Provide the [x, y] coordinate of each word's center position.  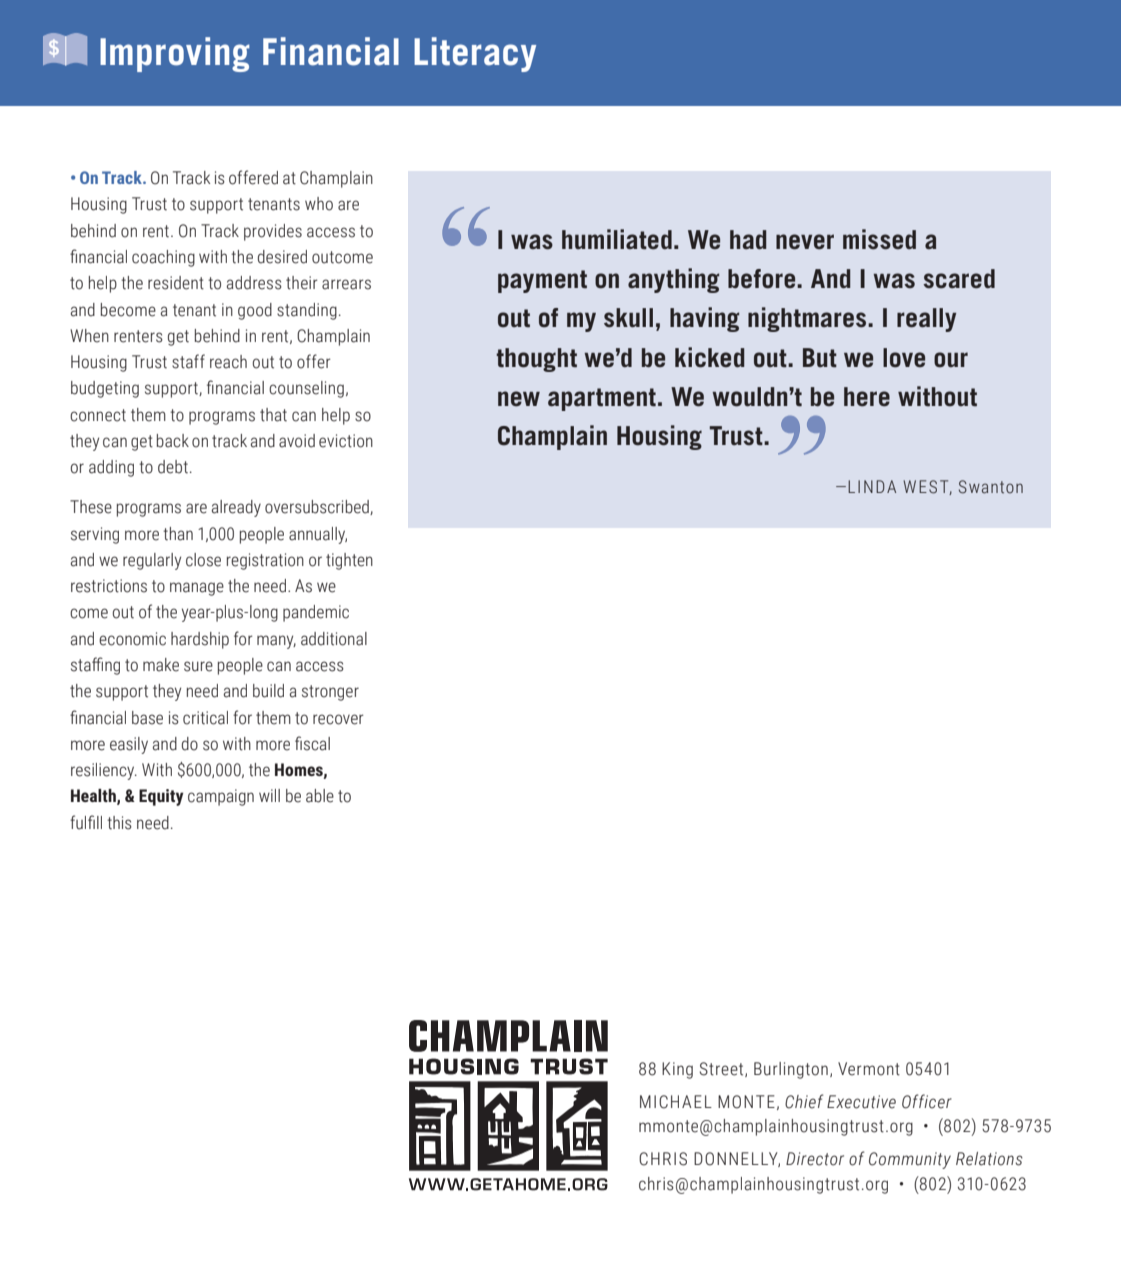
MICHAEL [676, 1102]
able [320, 796]
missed [879, 239]
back [173, 441]
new [519, 399]
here [867, 397]
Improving [175, 54]
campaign [221, 797]
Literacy [475, 54]
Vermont [869, 1069]
